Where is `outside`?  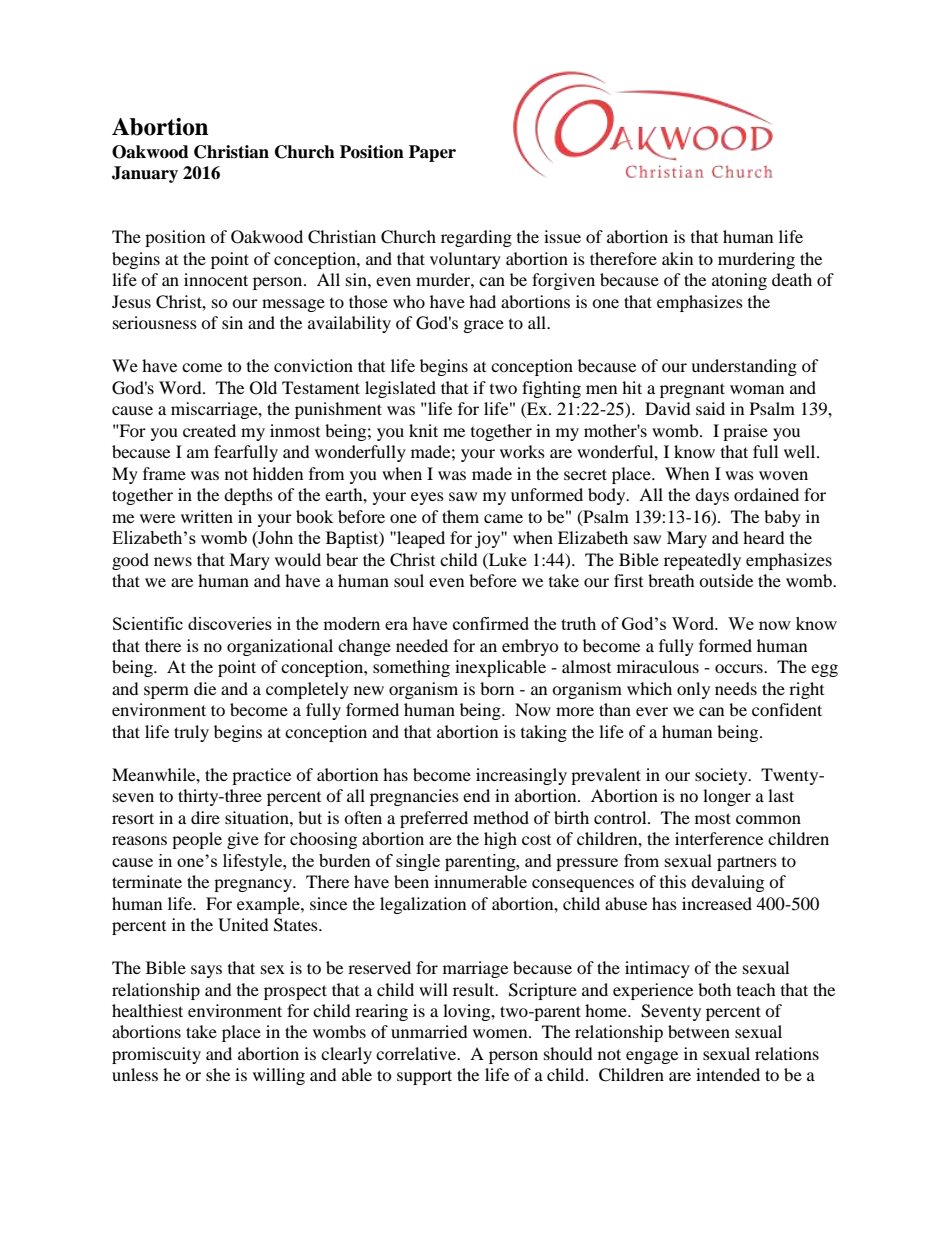
outside is located at coordinates (726, 580).
